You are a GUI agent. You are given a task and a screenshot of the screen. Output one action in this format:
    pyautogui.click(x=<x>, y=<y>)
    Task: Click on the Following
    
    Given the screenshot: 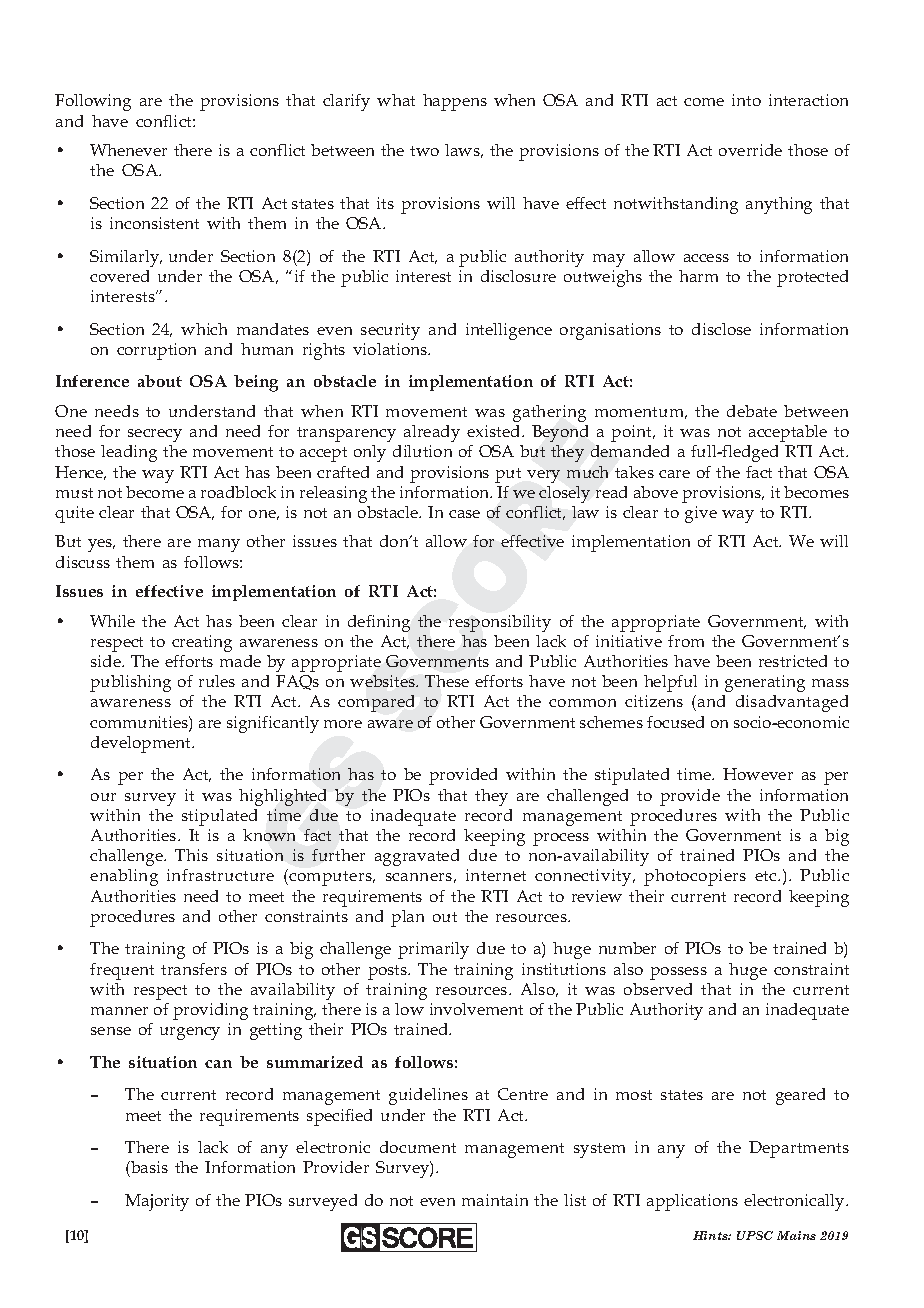 What is the action you would take?
    pyautogui.click(x=93, y=102)
